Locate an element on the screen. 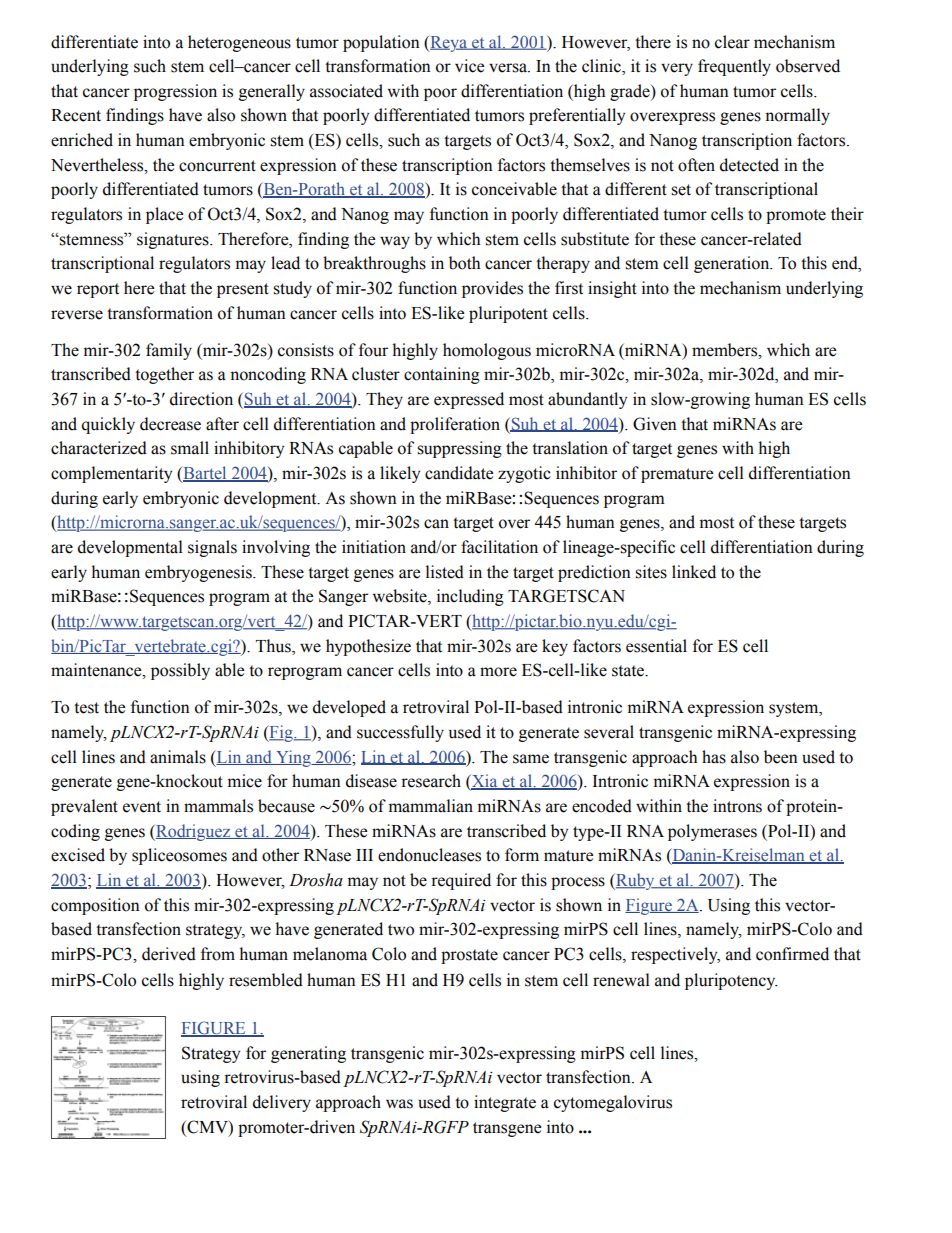 The width and height of the screenshot is (952, 1233). CMV is located at coordinates (207, 1127).
